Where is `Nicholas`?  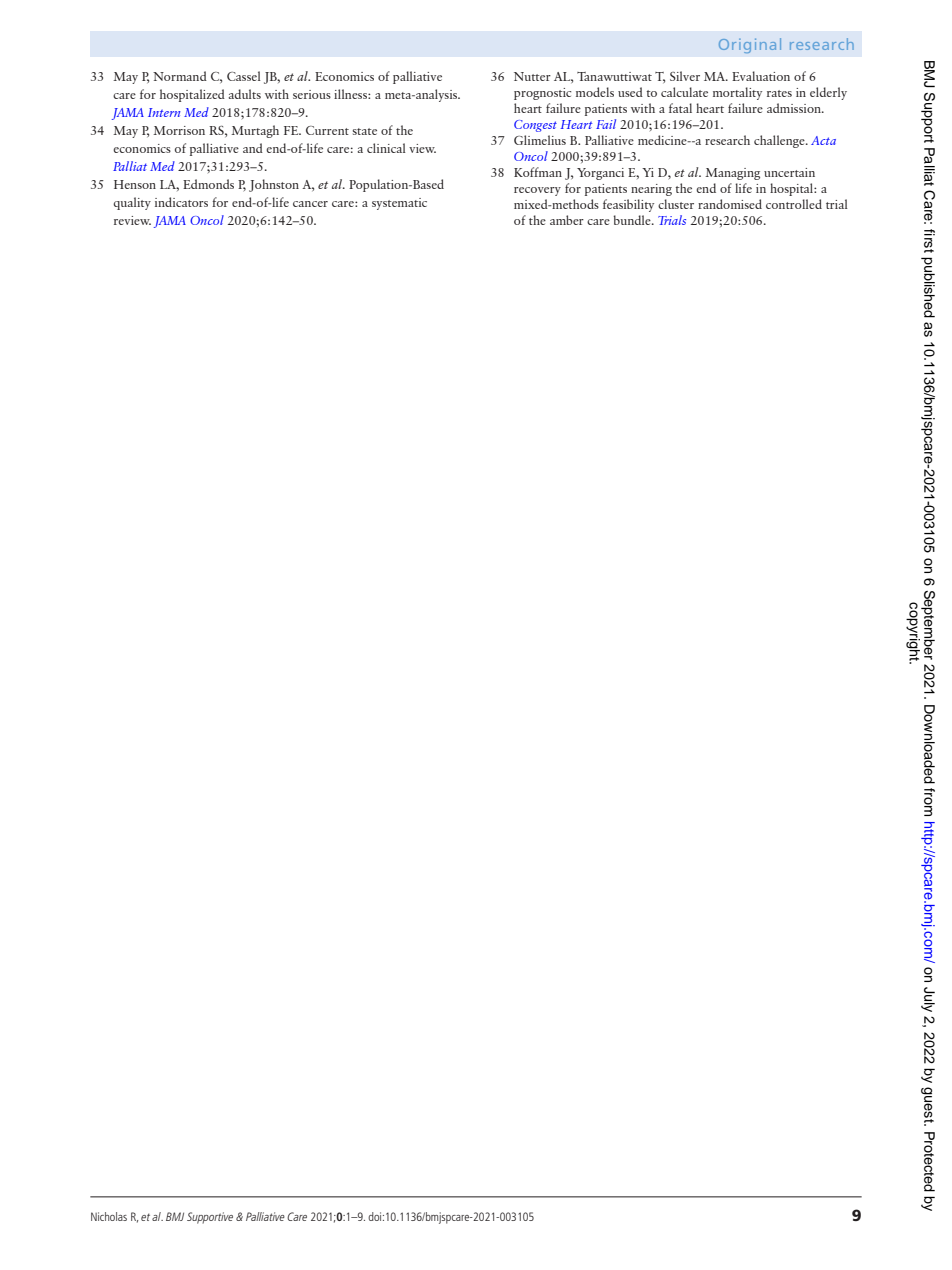 Nicholas is located at coordinates (109, 1216).
